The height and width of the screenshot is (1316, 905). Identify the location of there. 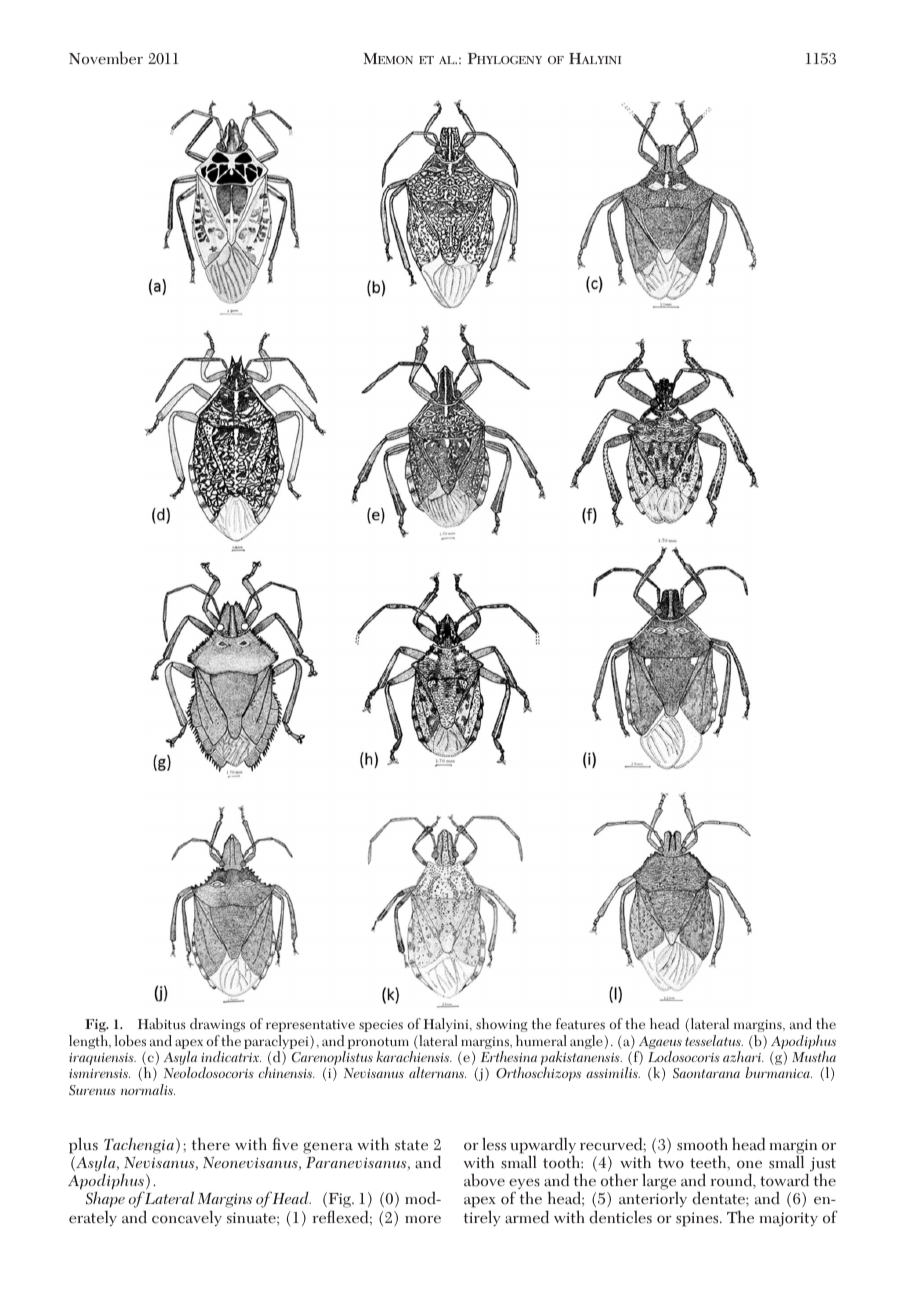
(211, 1144).
